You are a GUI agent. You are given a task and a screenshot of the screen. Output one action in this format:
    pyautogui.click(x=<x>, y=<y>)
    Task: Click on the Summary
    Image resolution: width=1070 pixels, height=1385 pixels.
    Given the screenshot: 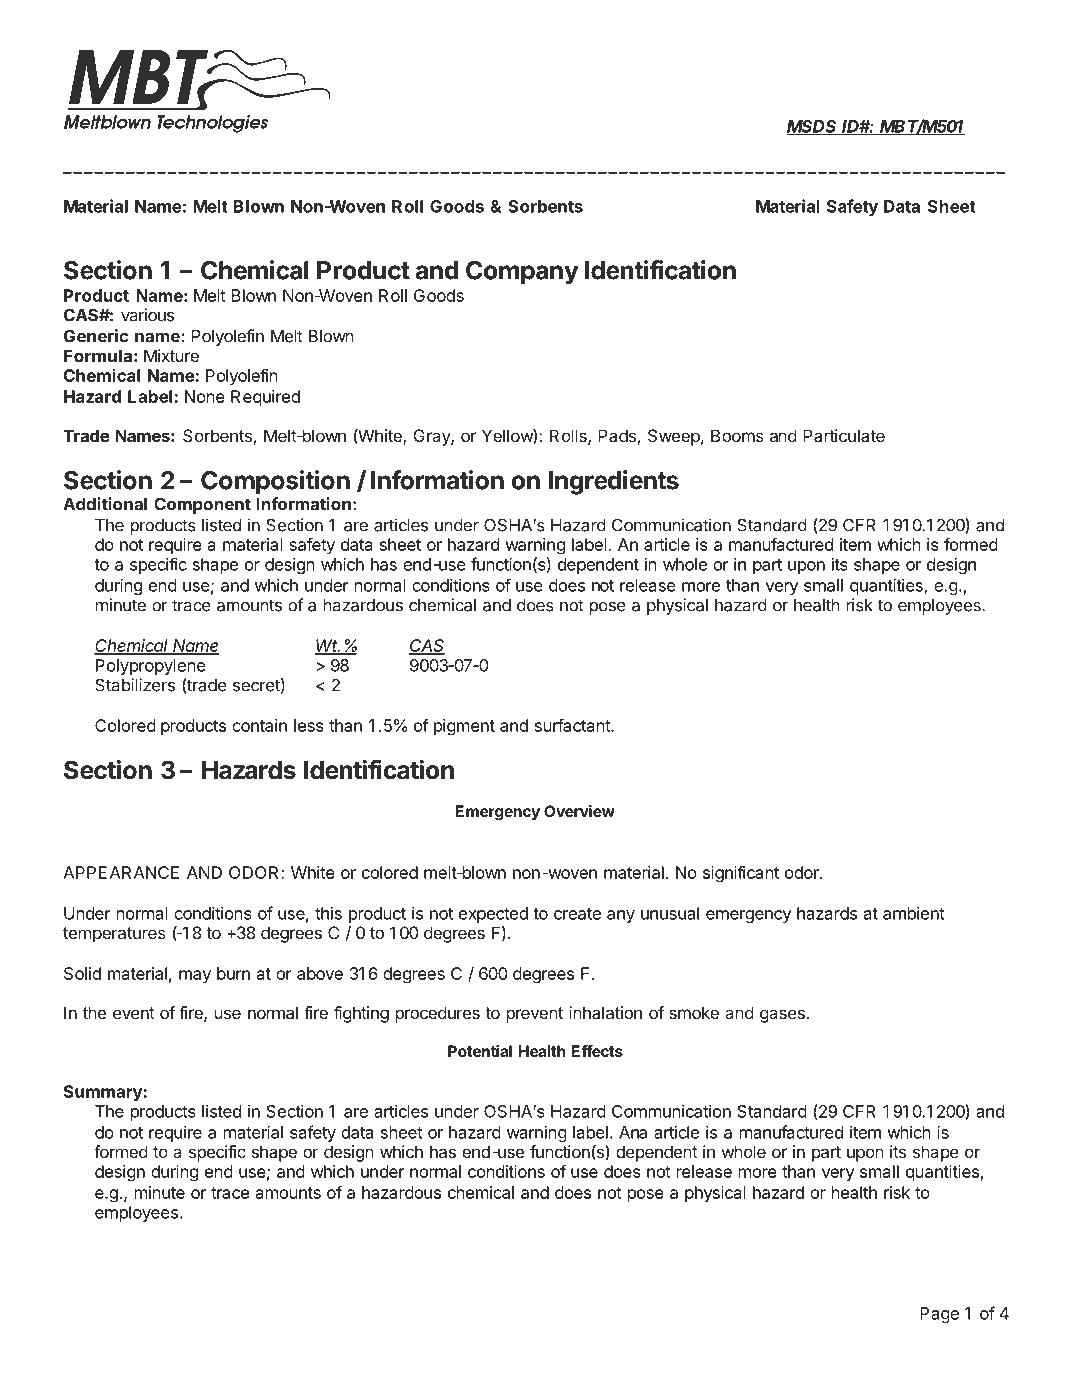 What is the action you would take?
    pyautogui.click(x=104, y=1093)
